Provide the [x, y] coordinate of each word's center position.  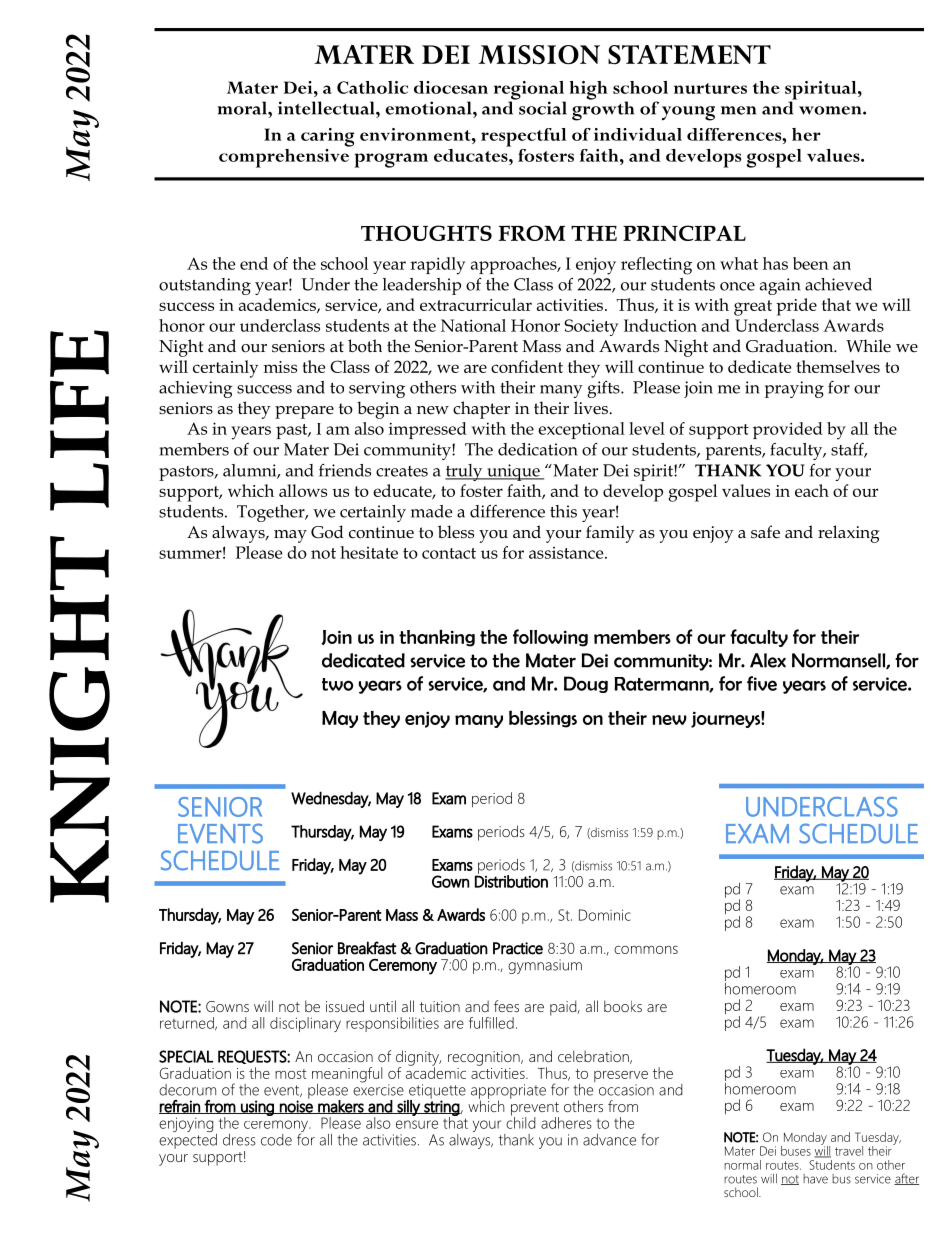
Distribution [511, 880]
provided [788, 430]
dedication [538, 449]
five [762, 683]
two [337, 684]
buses [796, 1151]
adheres [566, 1123]
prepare [304, 412]
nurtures [710, 88]
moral [243, 108]
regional [530, 91]
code [276, 1140]
